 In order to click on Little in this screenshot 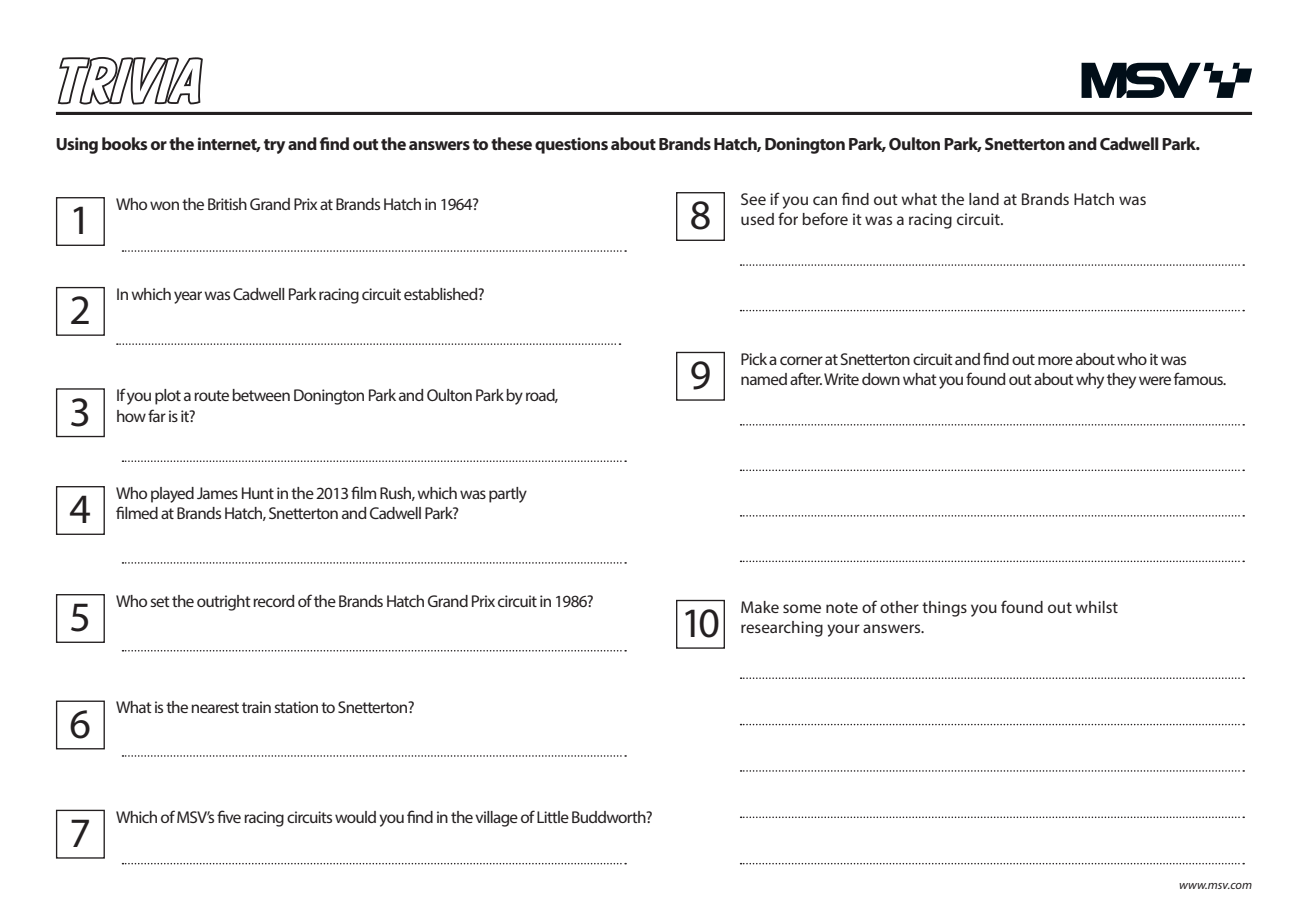, I will do `click(553, 817)`.
